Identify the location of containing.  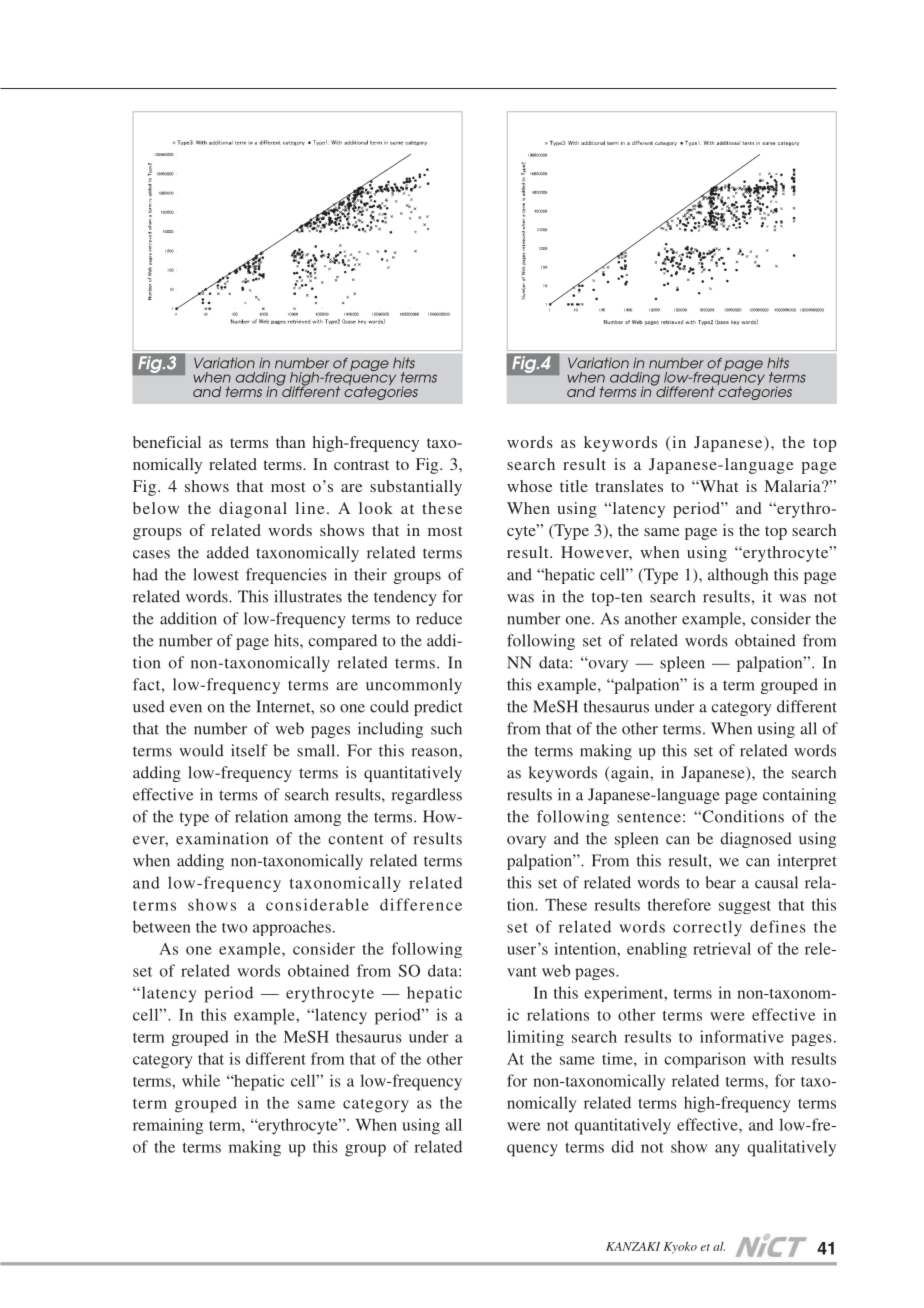
(799, 796).
